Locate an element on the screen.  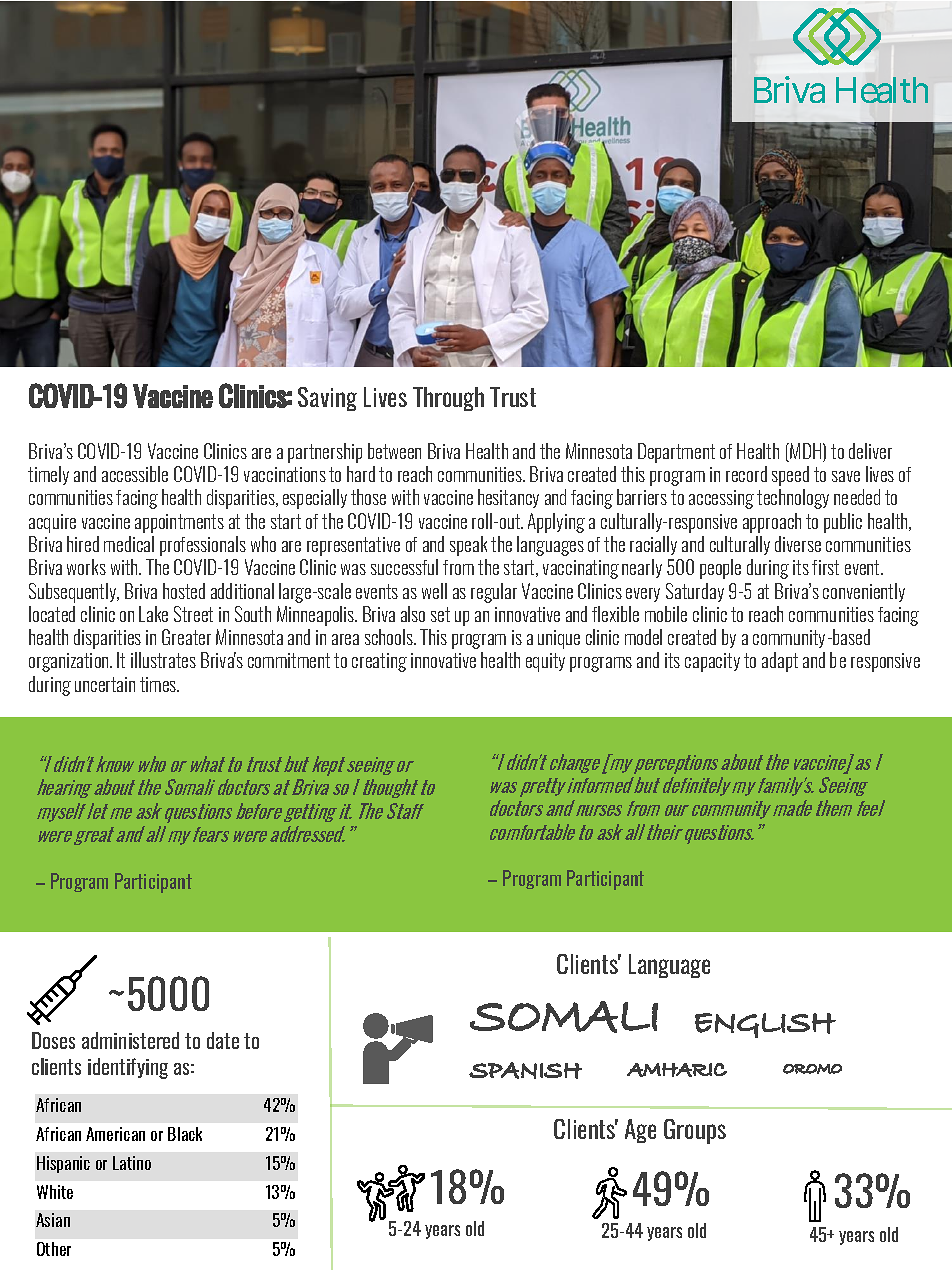
capacity is located at coordinates (712, 662).
